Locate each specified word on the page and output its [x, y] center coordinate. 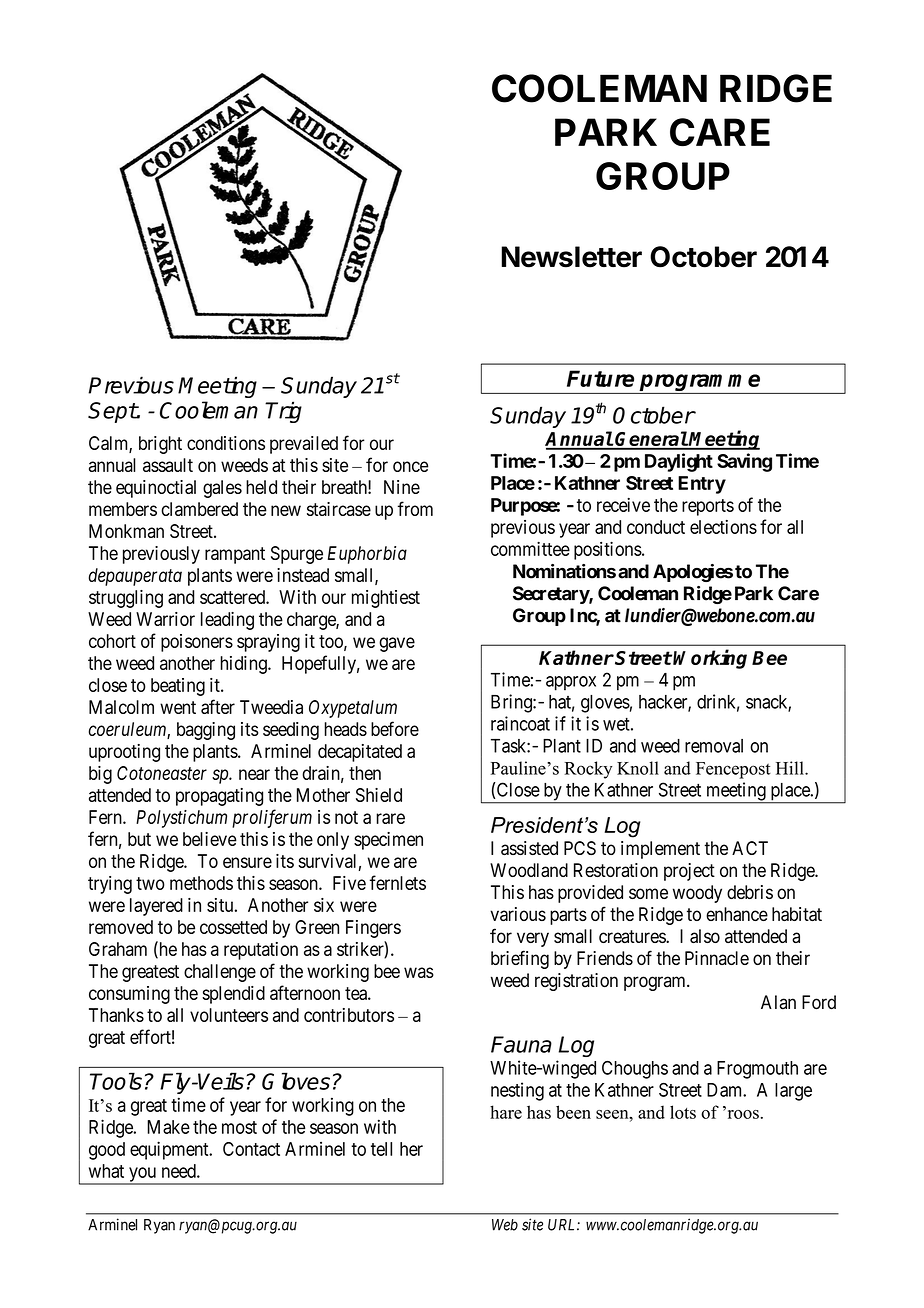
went [178, 707]
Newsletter [571, 257]
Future [600, 378]
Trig [283, 412]
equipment [170, 1150]
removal [714, 746]
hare [506, 1112]
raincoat [520, 723]
